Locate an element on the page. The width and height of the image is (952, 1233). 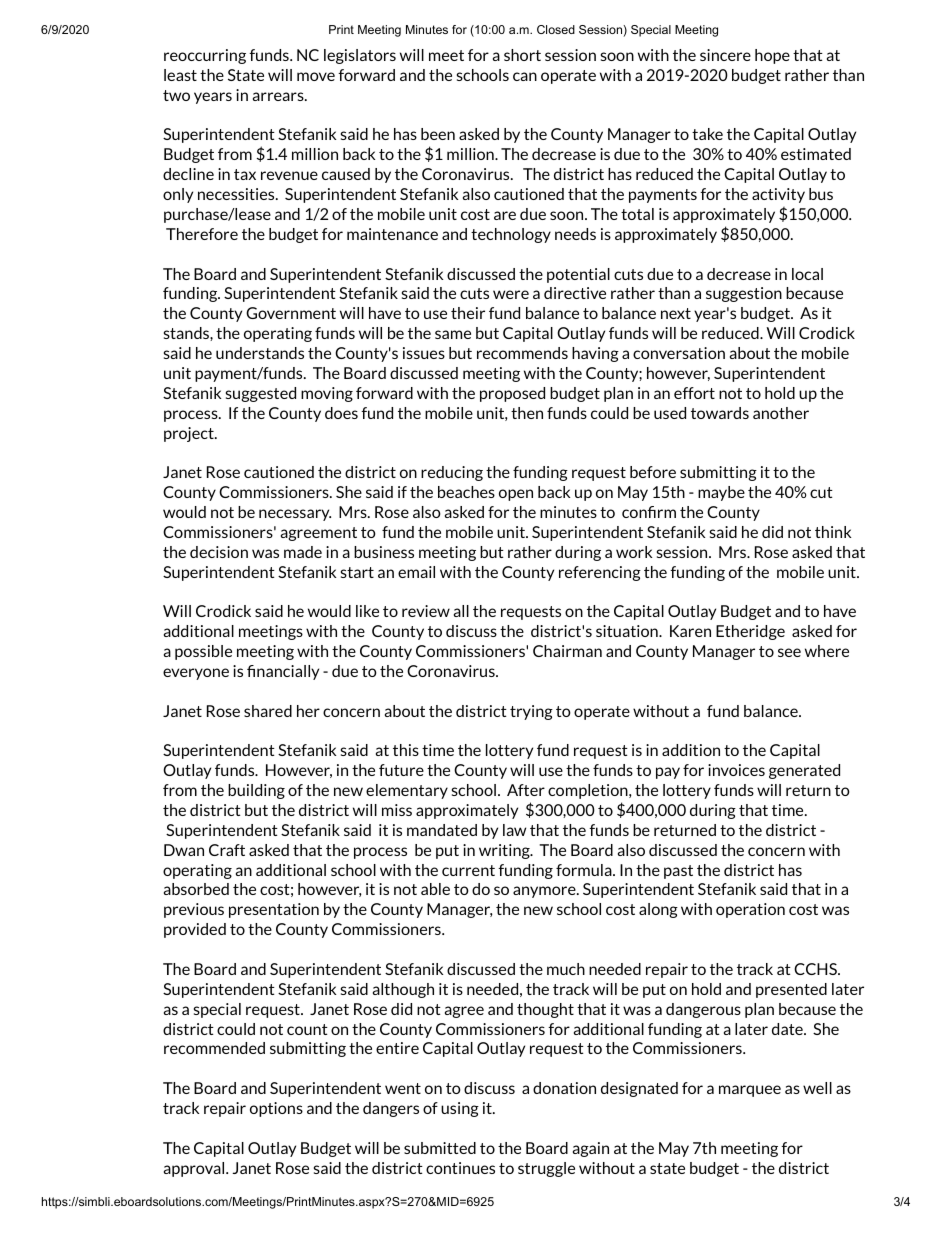
another is located at coordinates (781, 413).
